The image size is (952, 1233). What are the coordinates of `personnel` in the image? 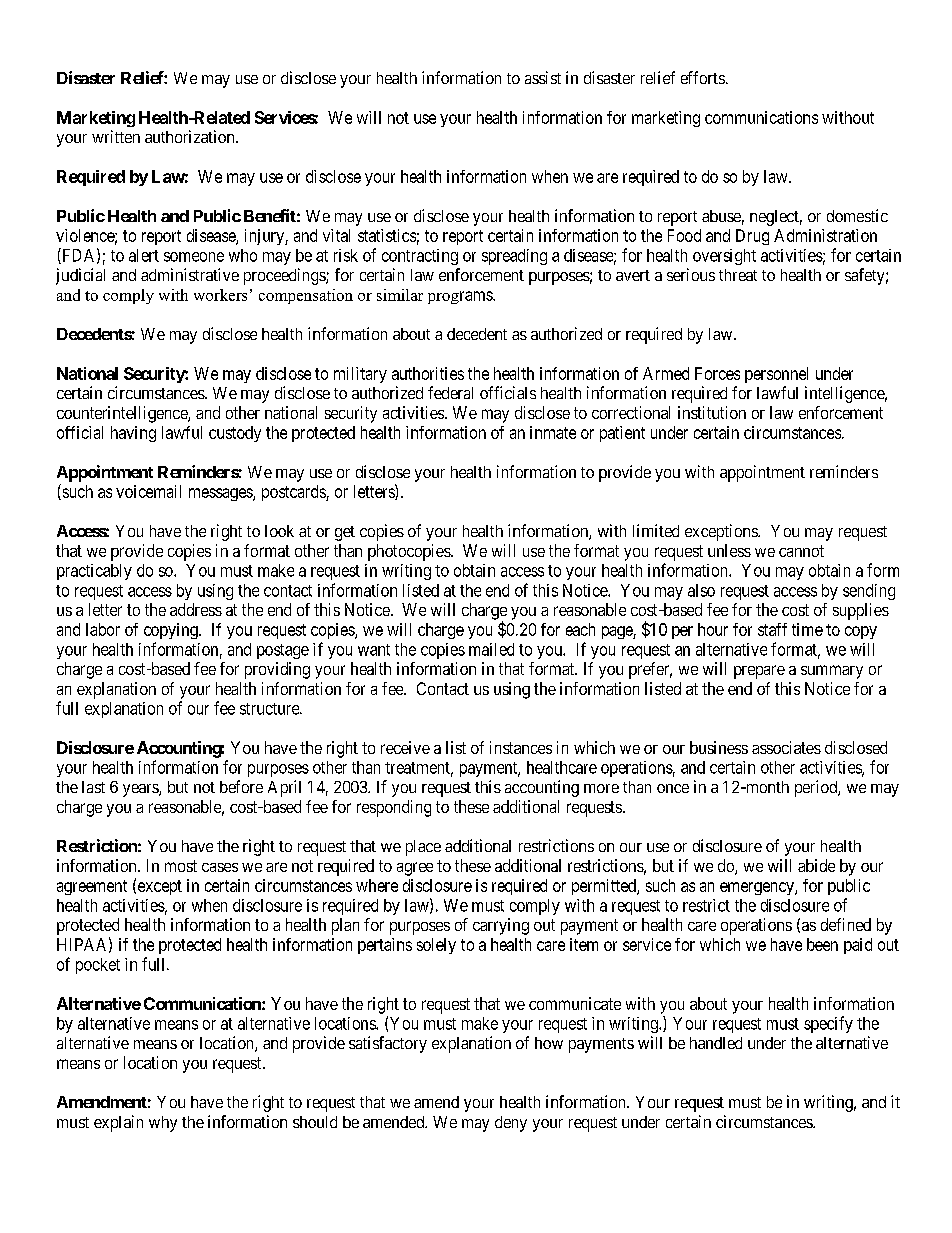 It's located at (776, 375).
